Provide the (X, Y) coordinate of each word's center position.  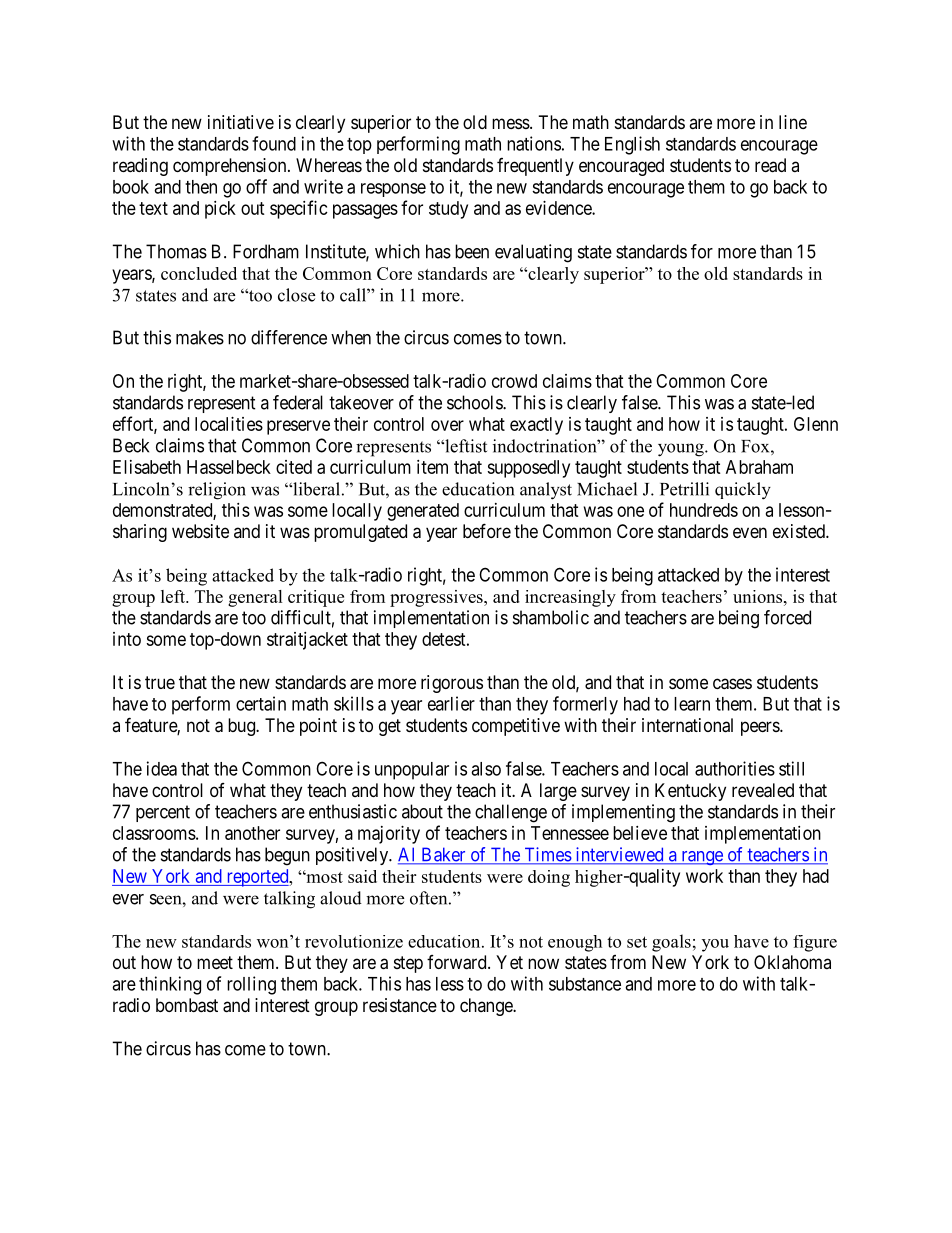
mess (511, 123)
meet (215, 962)
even (750, 532)
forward (458, 962)
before (487, 530)
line (793, 122)
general (255, 598)
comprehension (231, 167)
